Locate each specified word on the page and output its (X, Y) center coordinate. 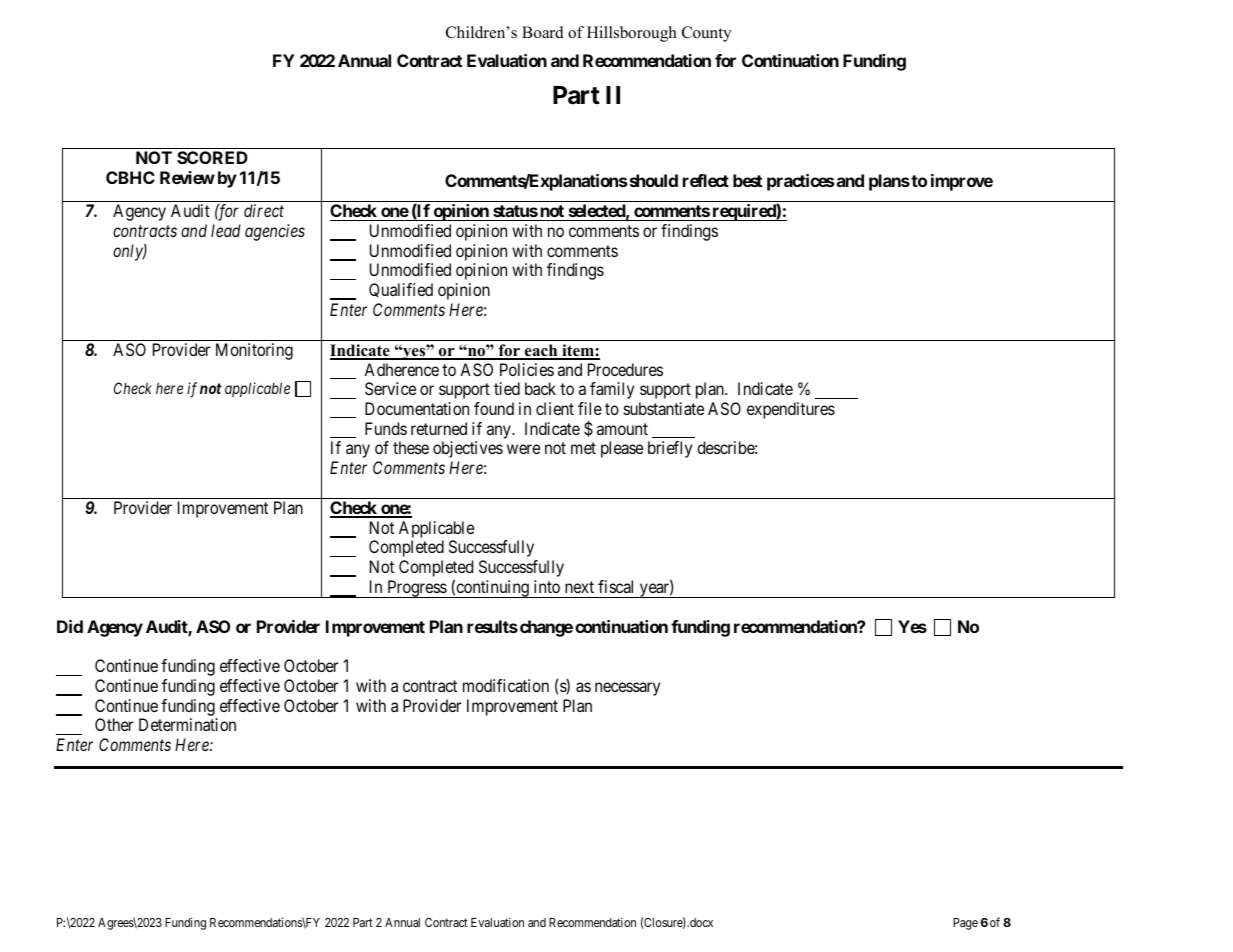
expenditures (791, 410)
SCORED (212, 157)
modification (506, 685)
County (707, 34)
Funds (386, 428)
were (523, 449)
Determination (187, 724)
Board (543, 32)
